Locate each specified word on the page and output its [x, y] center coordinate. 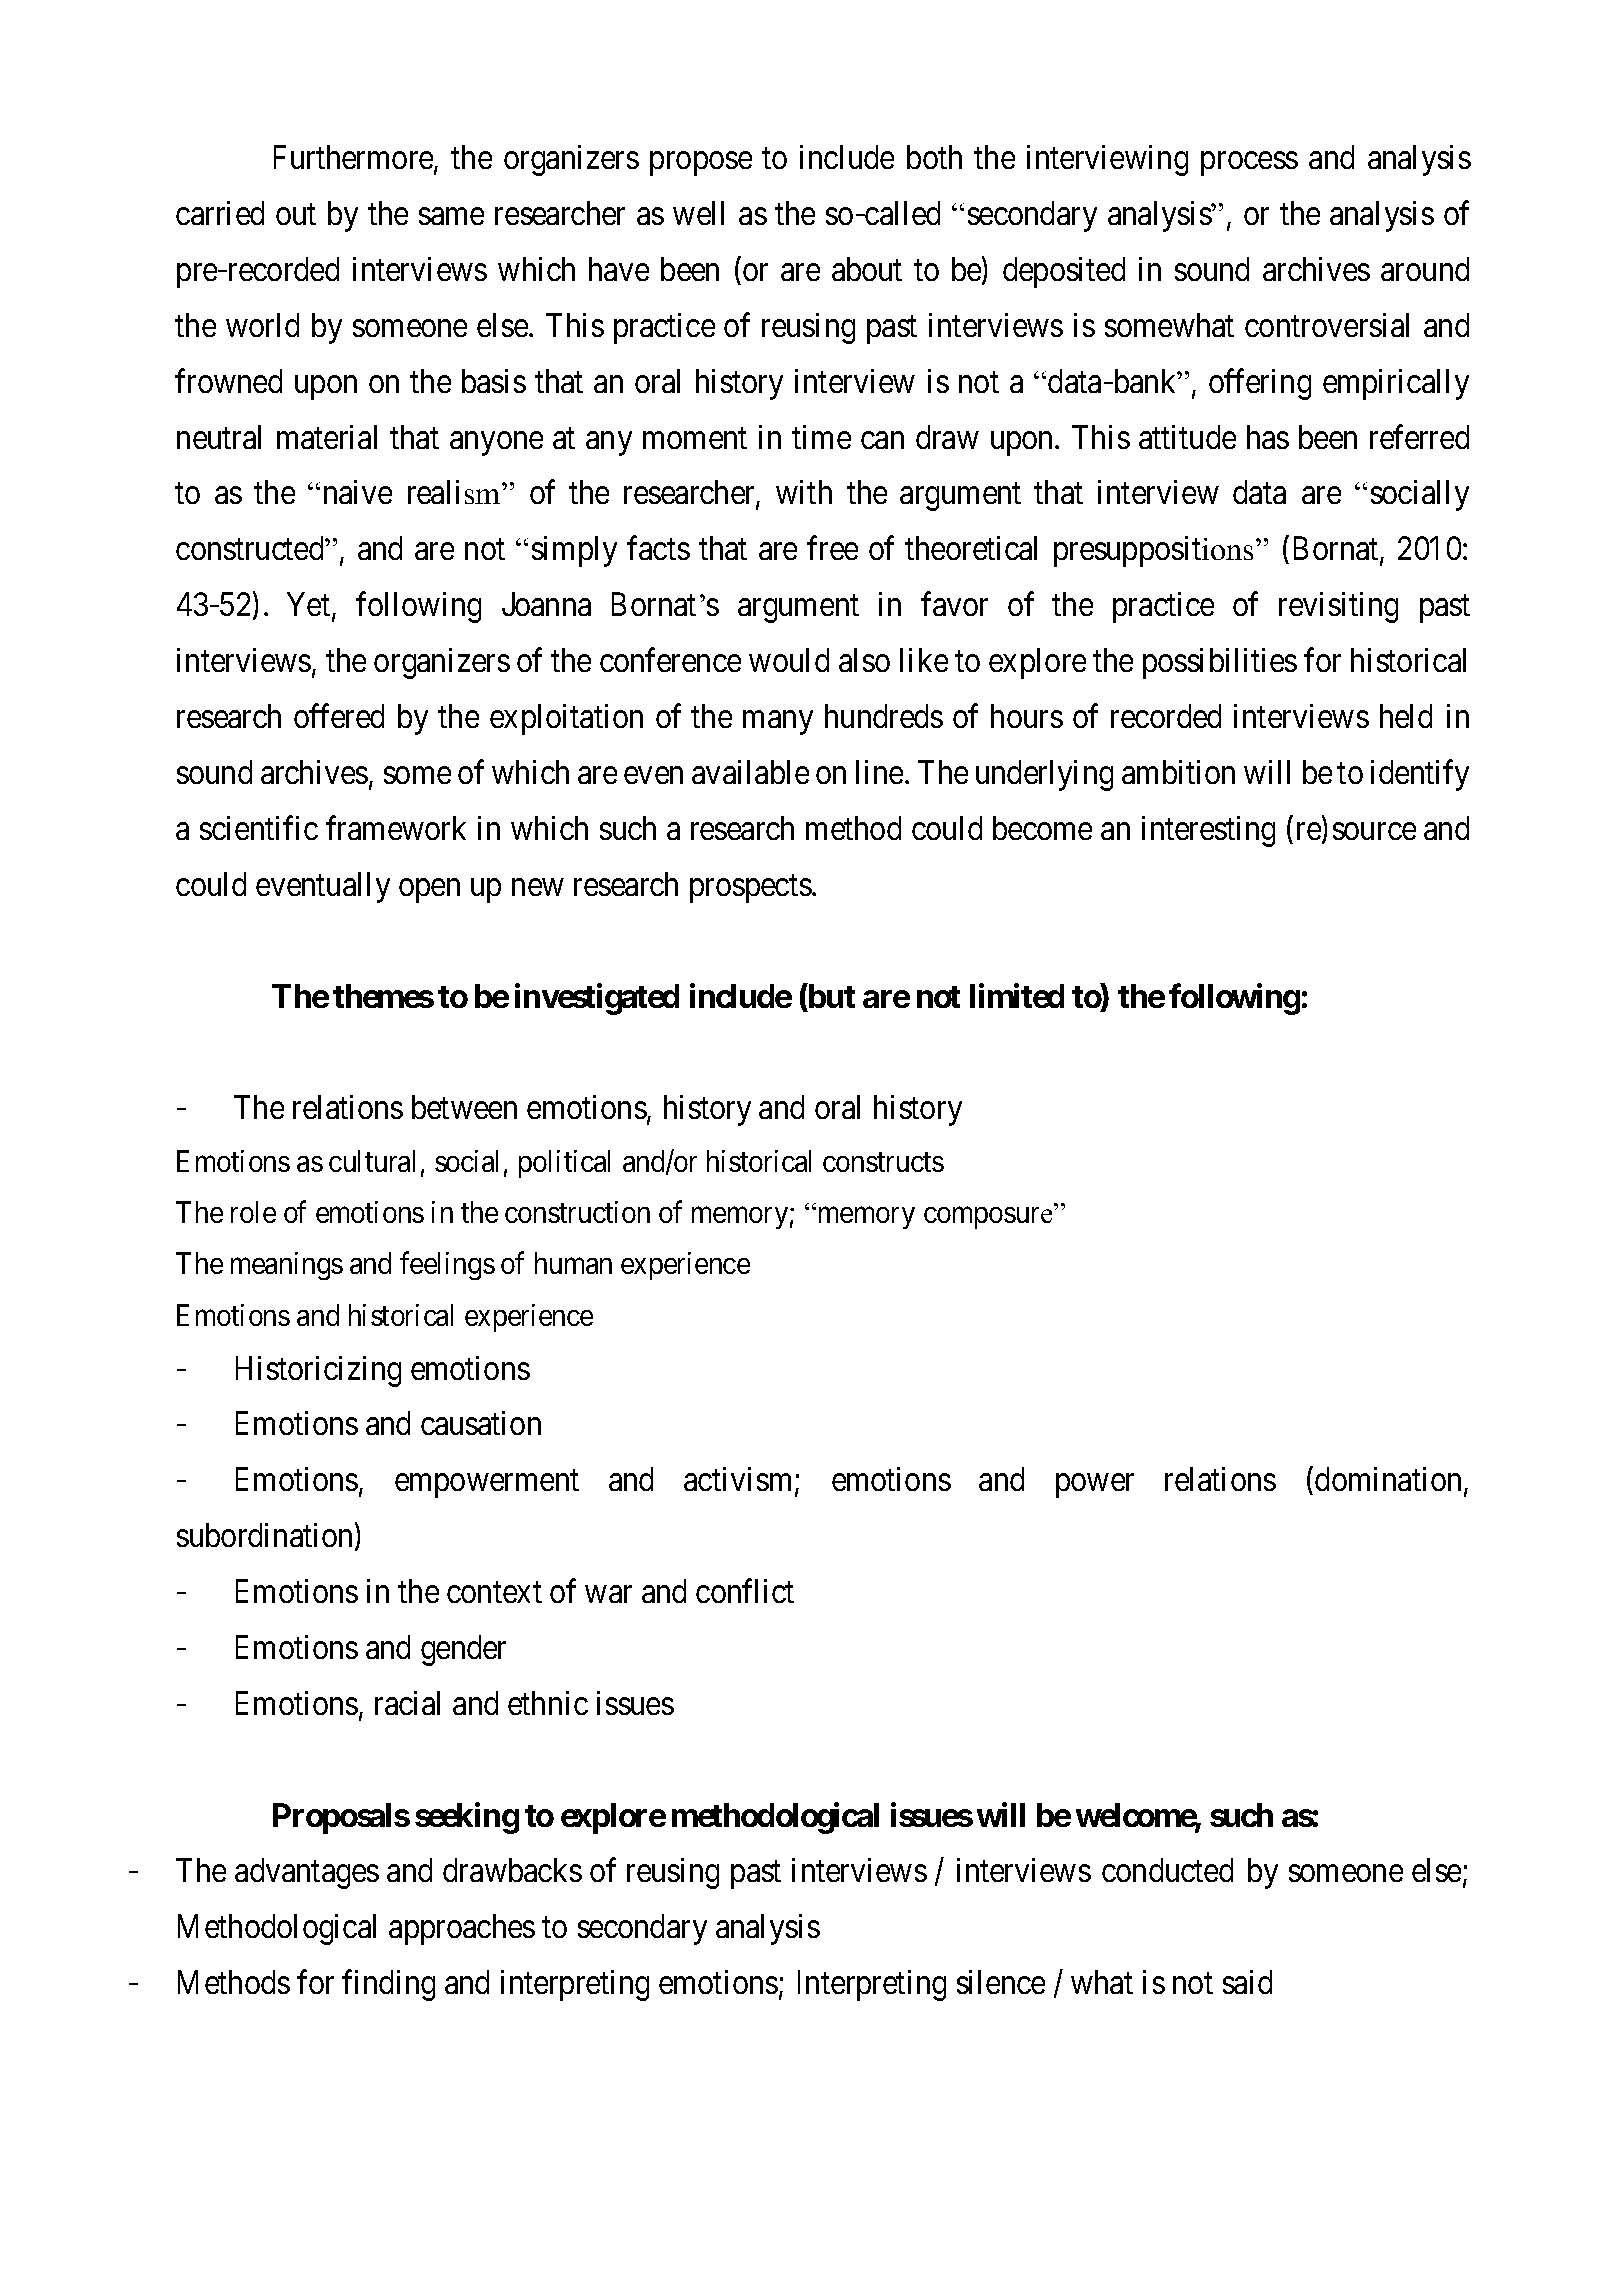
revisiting [1338, 607]
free [832, 548]
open [429, 891]
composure [988, 1218]
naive [358, 492]
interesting [1208, 831]
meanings [287, 1266]
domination [1388, 1479]
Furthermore [354, 158]
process [1249, 164]
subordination [266, 1536]
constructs [883, 1162]
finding [388, 1985]
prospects [751, 889]
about [867, 269]
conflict [745, 1591]
